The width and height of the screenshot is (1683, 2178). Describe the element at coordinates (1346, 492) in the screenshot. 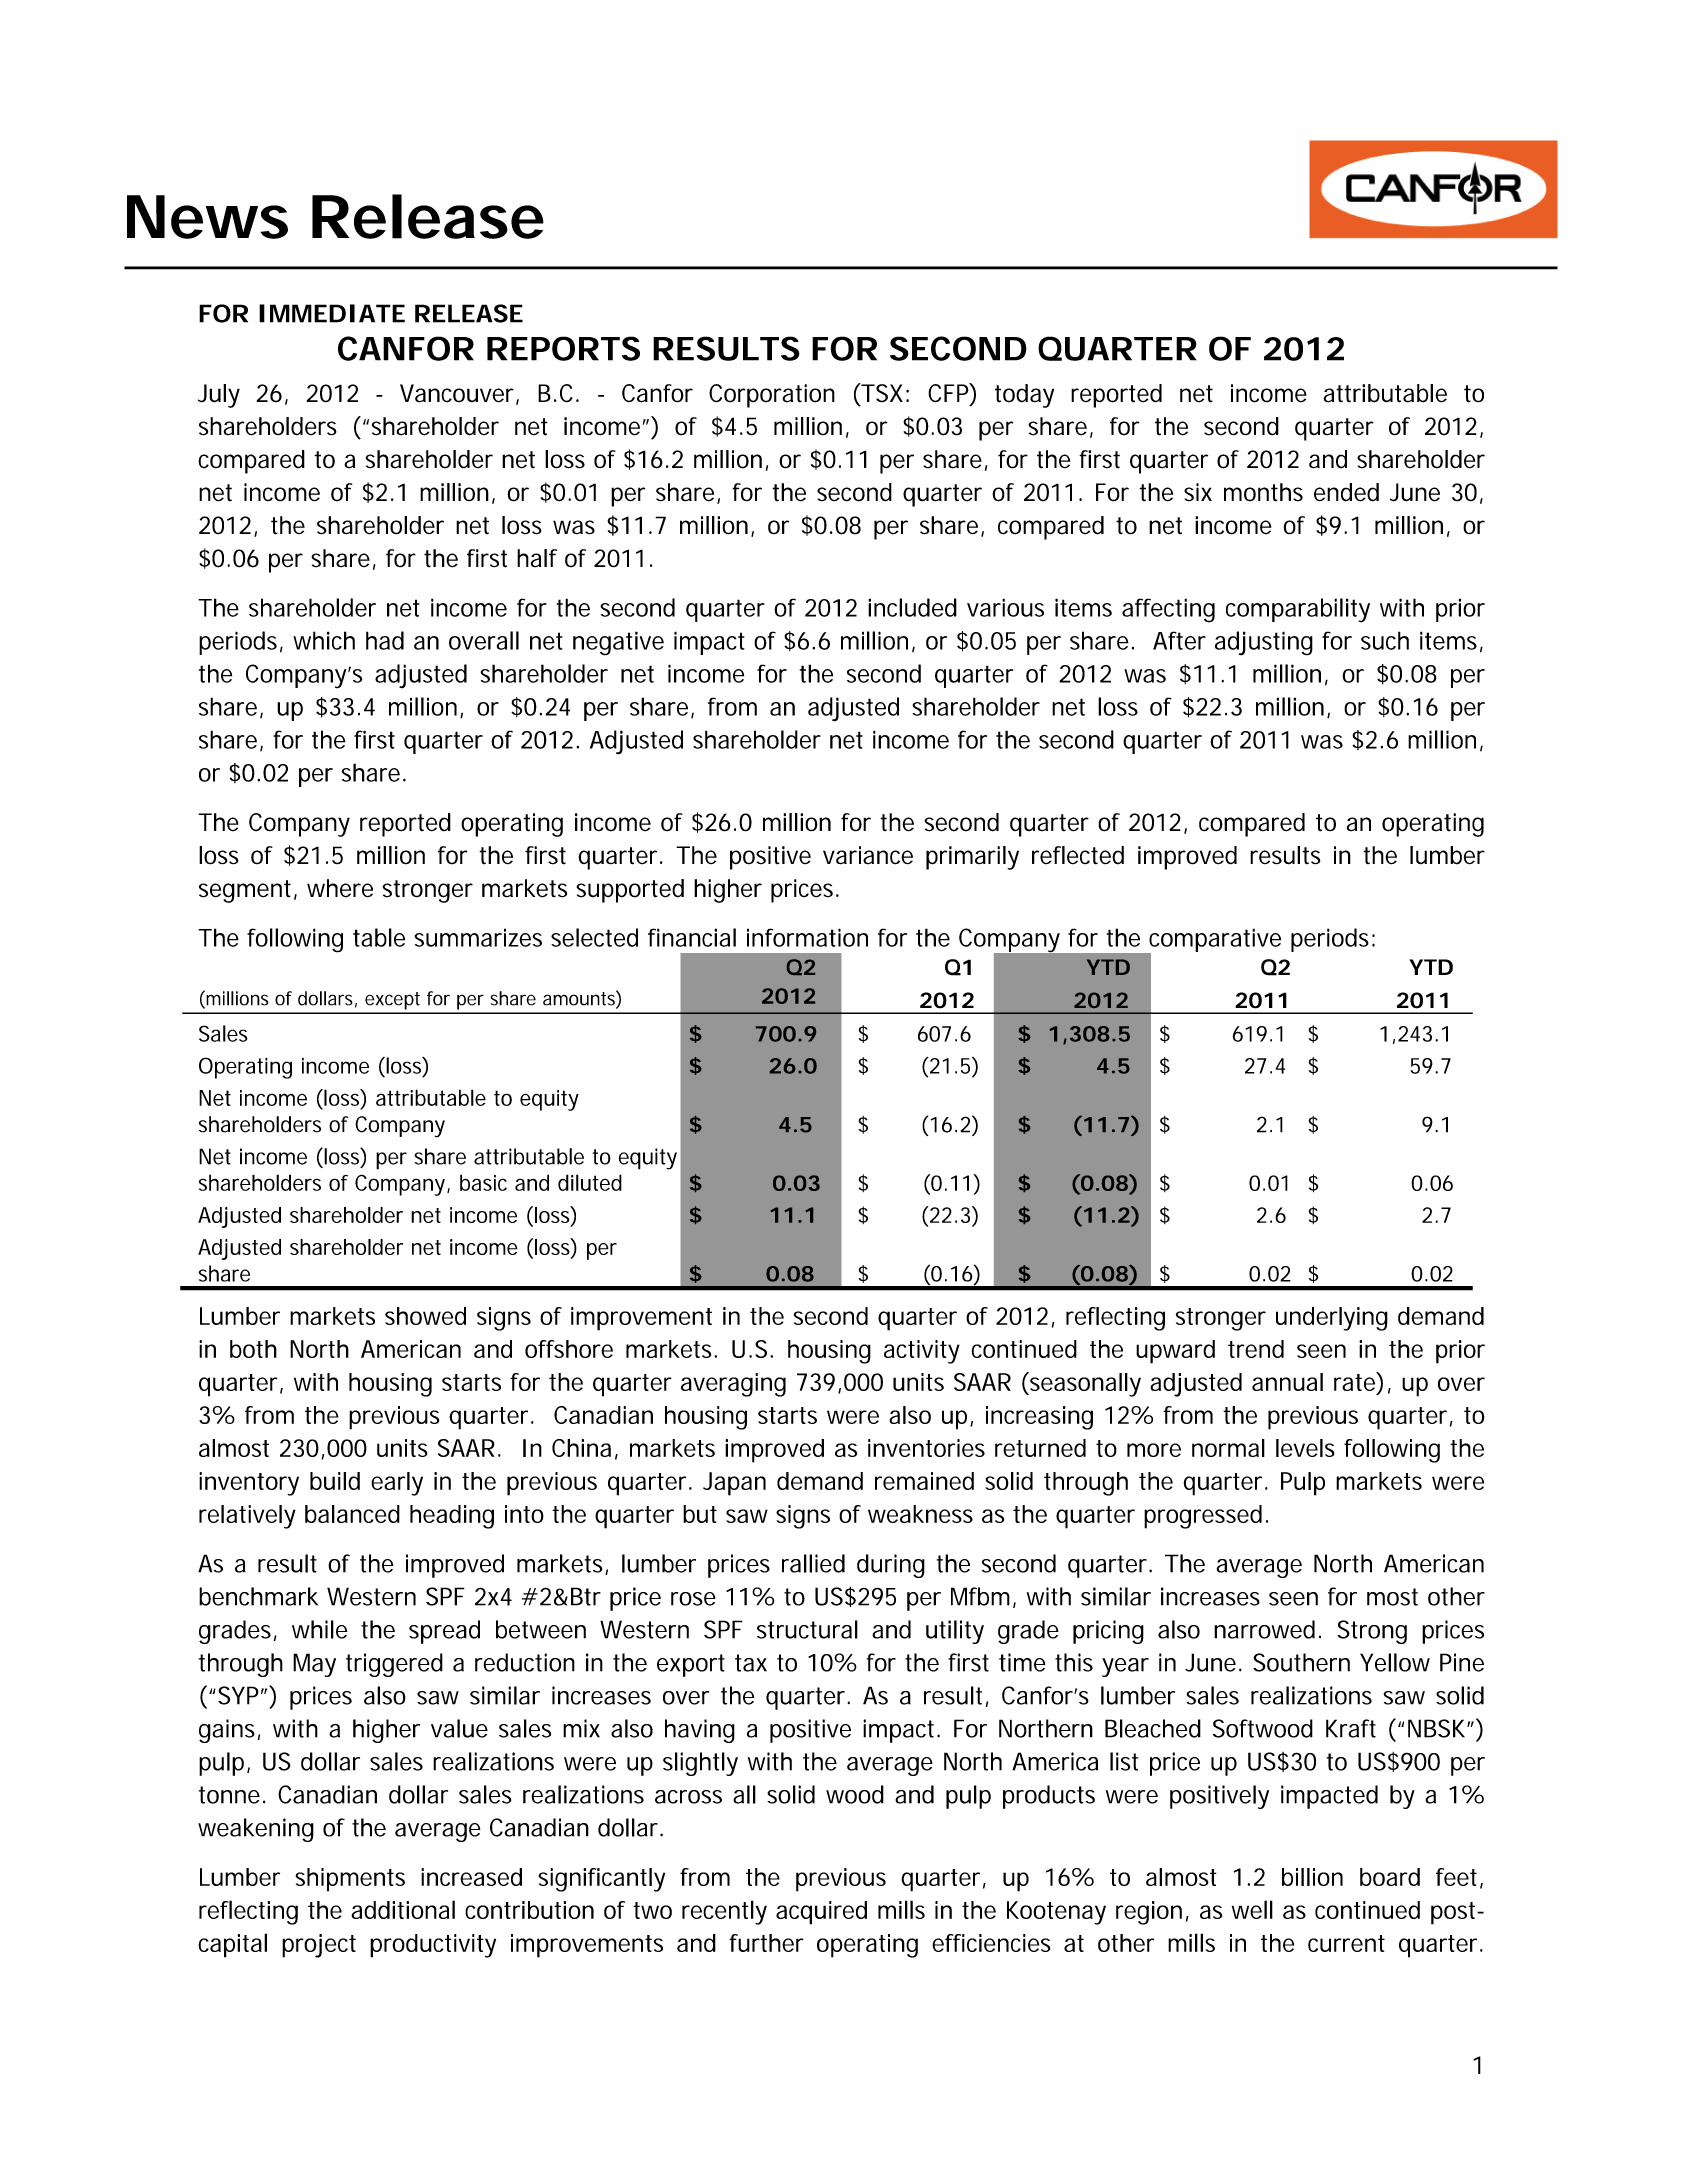

I see `ended` at that location.
